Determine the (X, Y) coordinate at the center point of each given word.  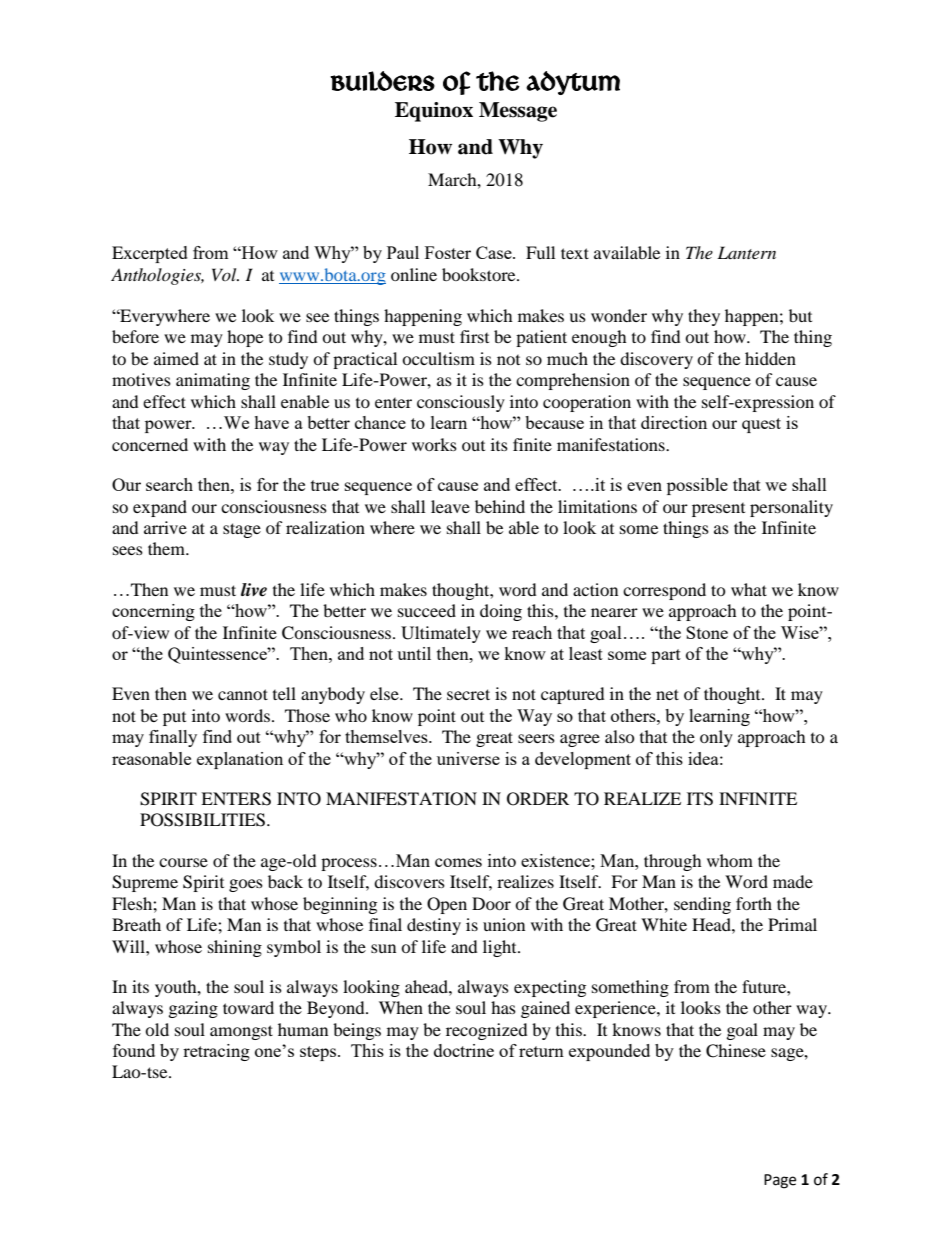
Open (447, 905)
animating (213, 381)
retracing (216, 1052)
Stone (707, 632)
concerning (153, 612)
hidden (770, 358)
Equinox (434, 112)
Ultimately (441, 634)
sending (702, 905)
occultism (438, 358)
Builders (382, 81)
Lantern (746, 252)
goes (246, 885)
